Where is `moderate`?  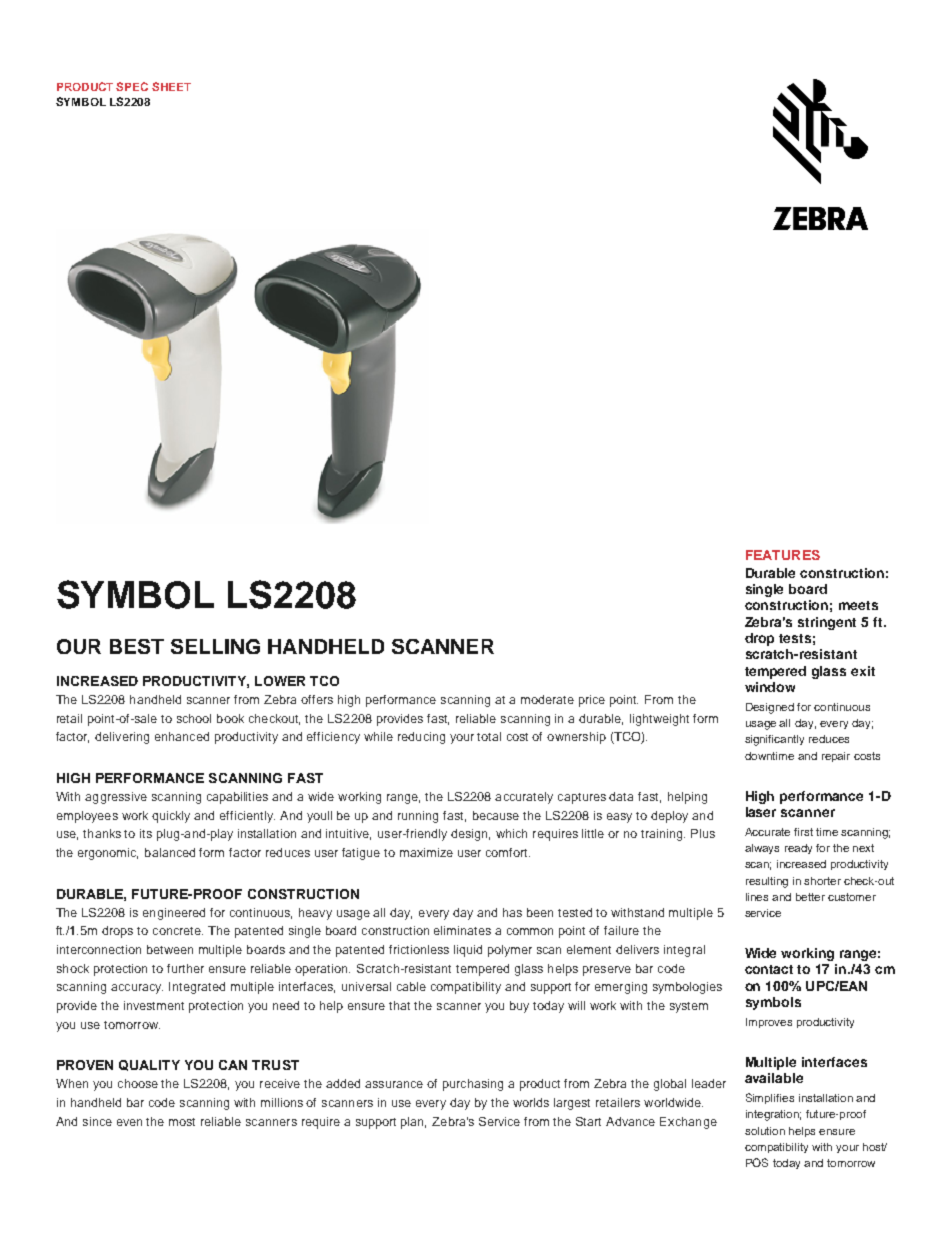 moderate is located at coordinates (547, 699).
